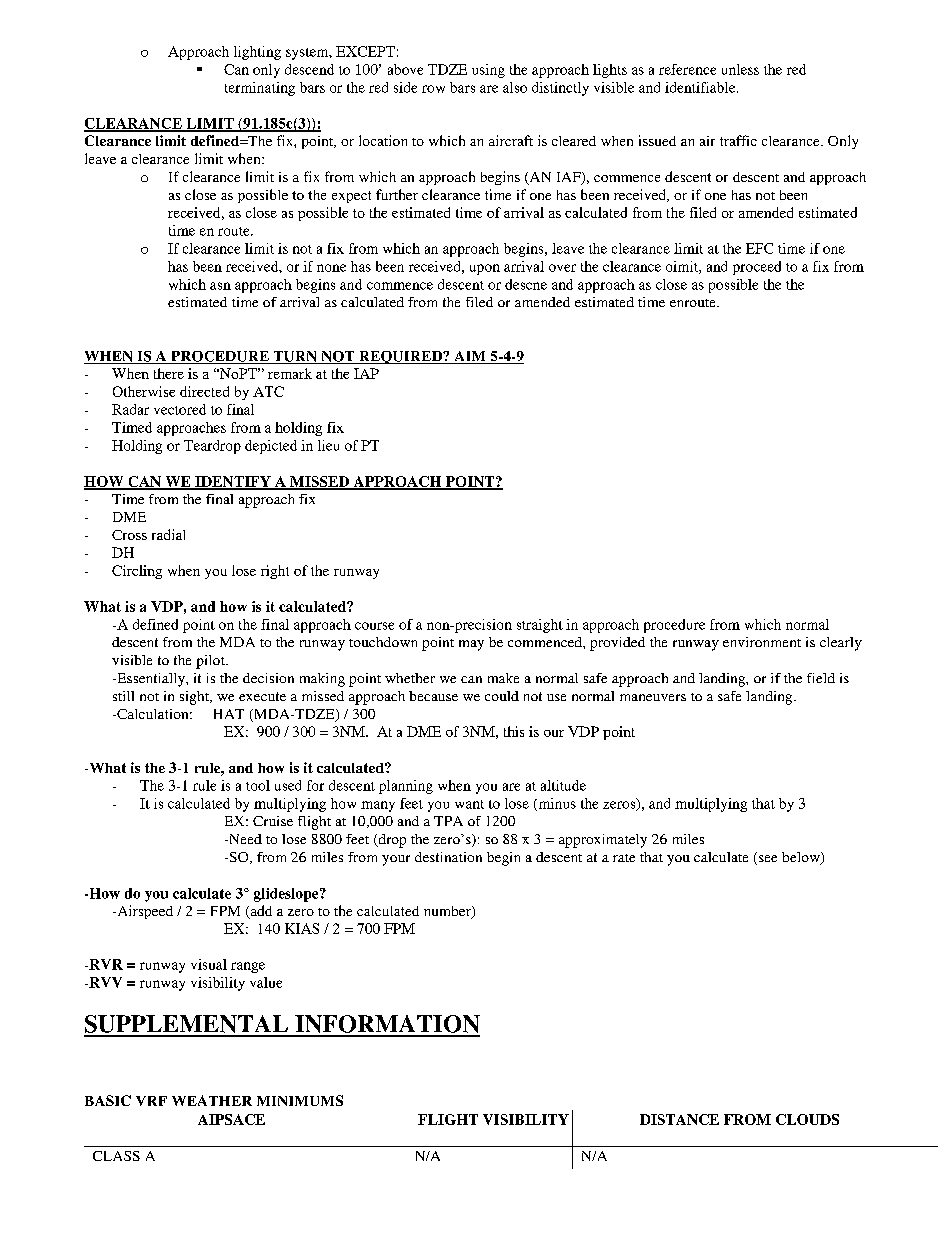 The height and width of the image is (1233, 952). What do you see at coordinates (757, 268) in the image?
I see `proceed` at bounding box center [757, 268].
